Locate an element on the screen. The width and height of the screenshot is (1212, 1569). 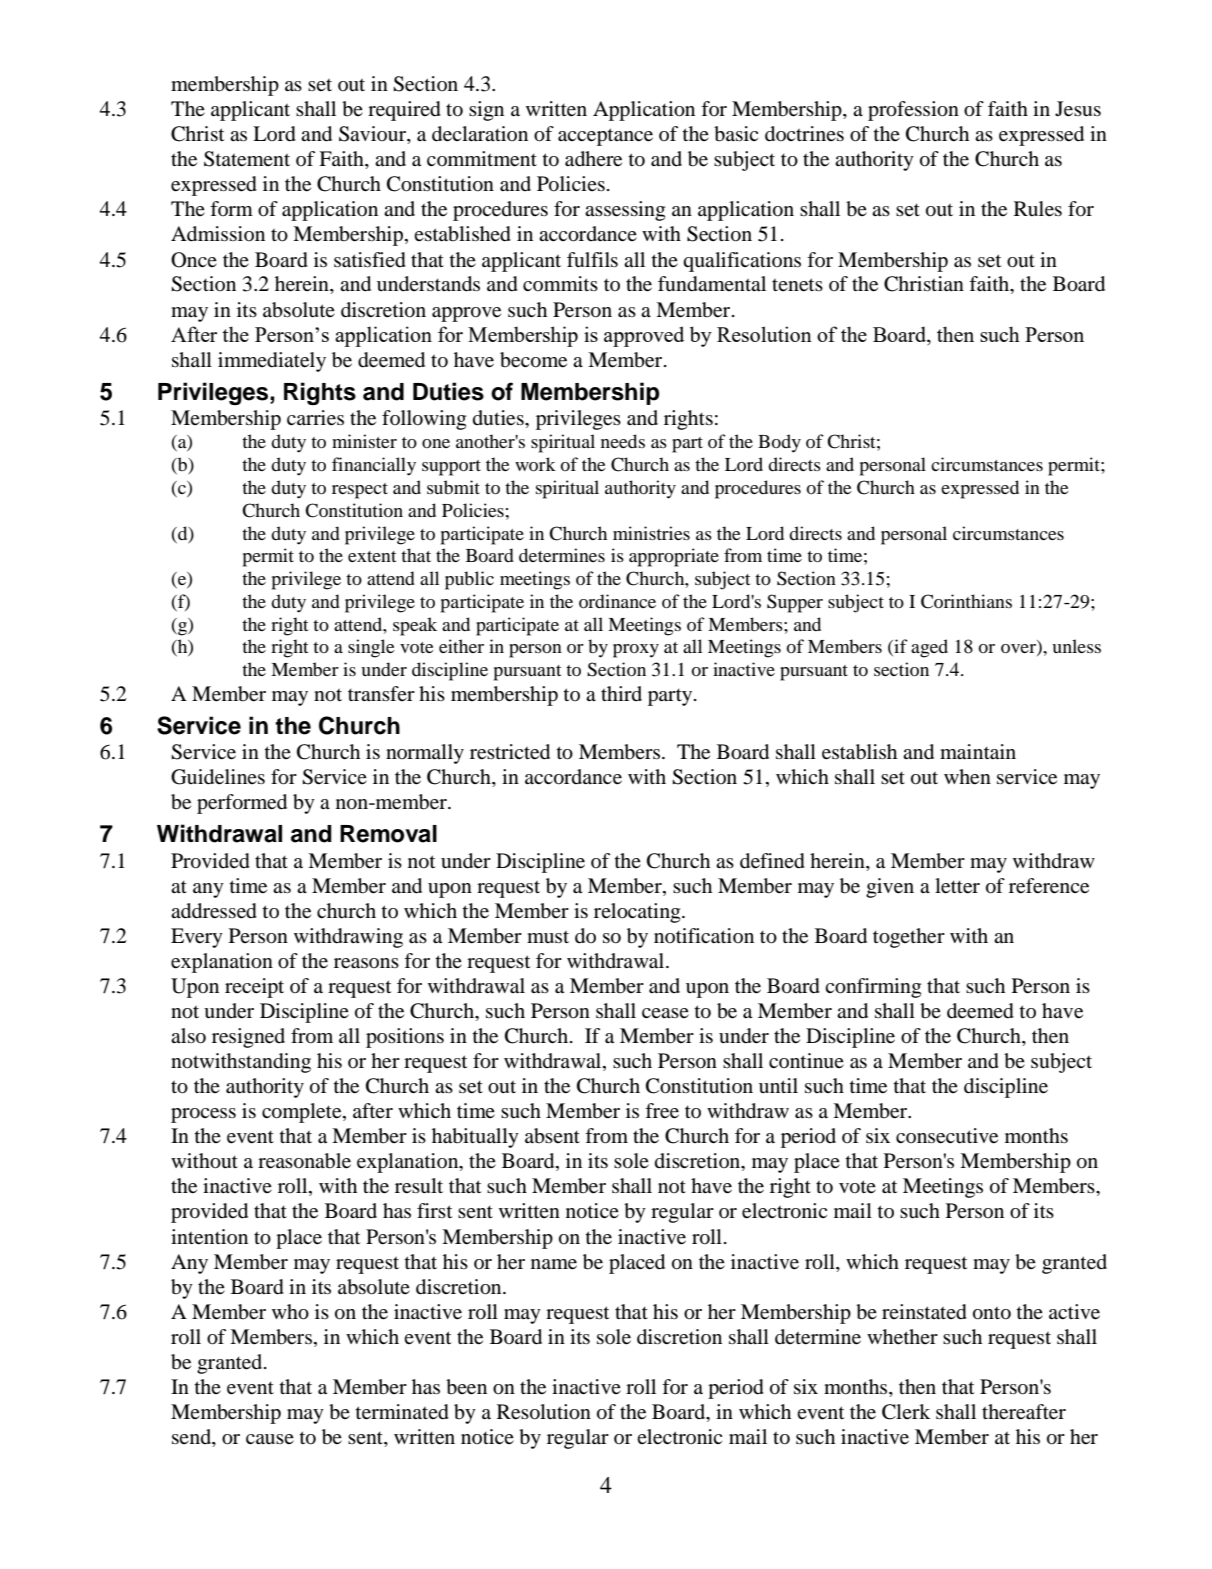
third is located at coordinates (621, 693).
